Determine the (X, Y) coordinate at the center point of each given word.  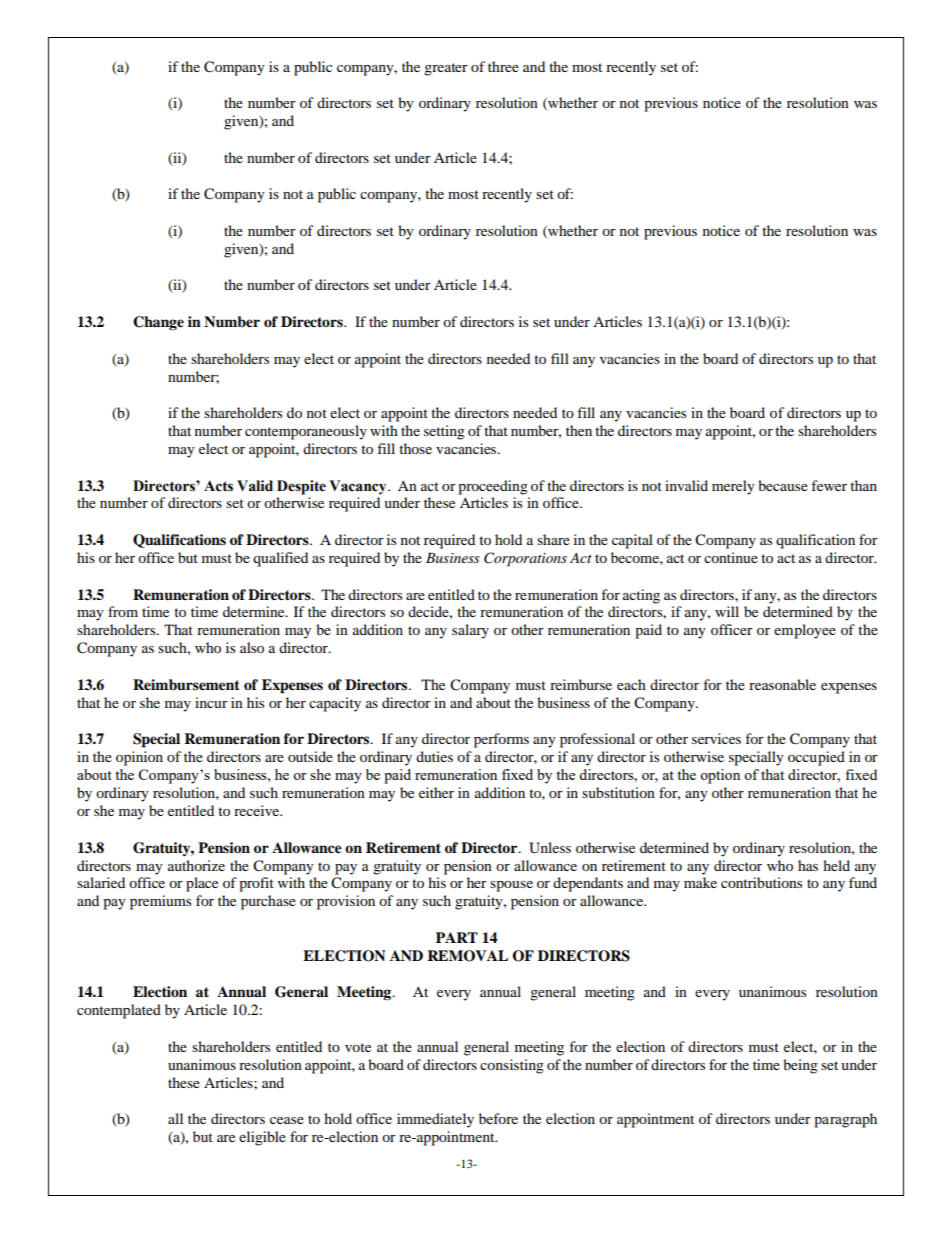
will (727, 611)
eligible (262, 1138)
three (503, 66)
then (579, 430)
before (498, 1118)
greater (446, 69)
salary (470, 631)
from (123, 611)
